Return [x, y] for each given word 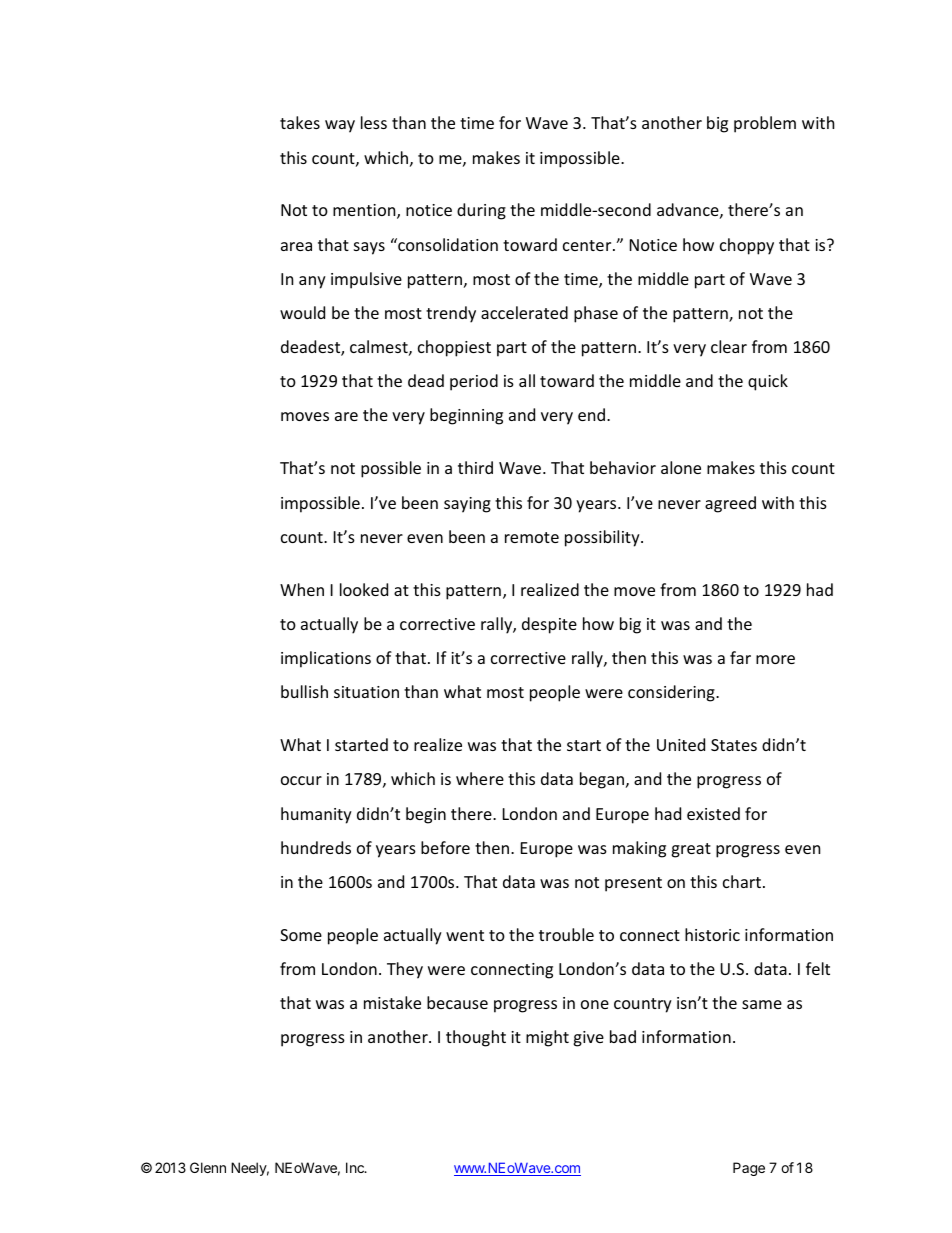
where [480, 778]
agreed [730, 504]
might [547, 1038]
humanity [316, 815]
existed [713, 813]
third [475, 467]
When [302, 589]
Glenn [208, 1167]
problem [765, 124]
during [481, 211]
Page [749, 1169]
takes [300, 122]
